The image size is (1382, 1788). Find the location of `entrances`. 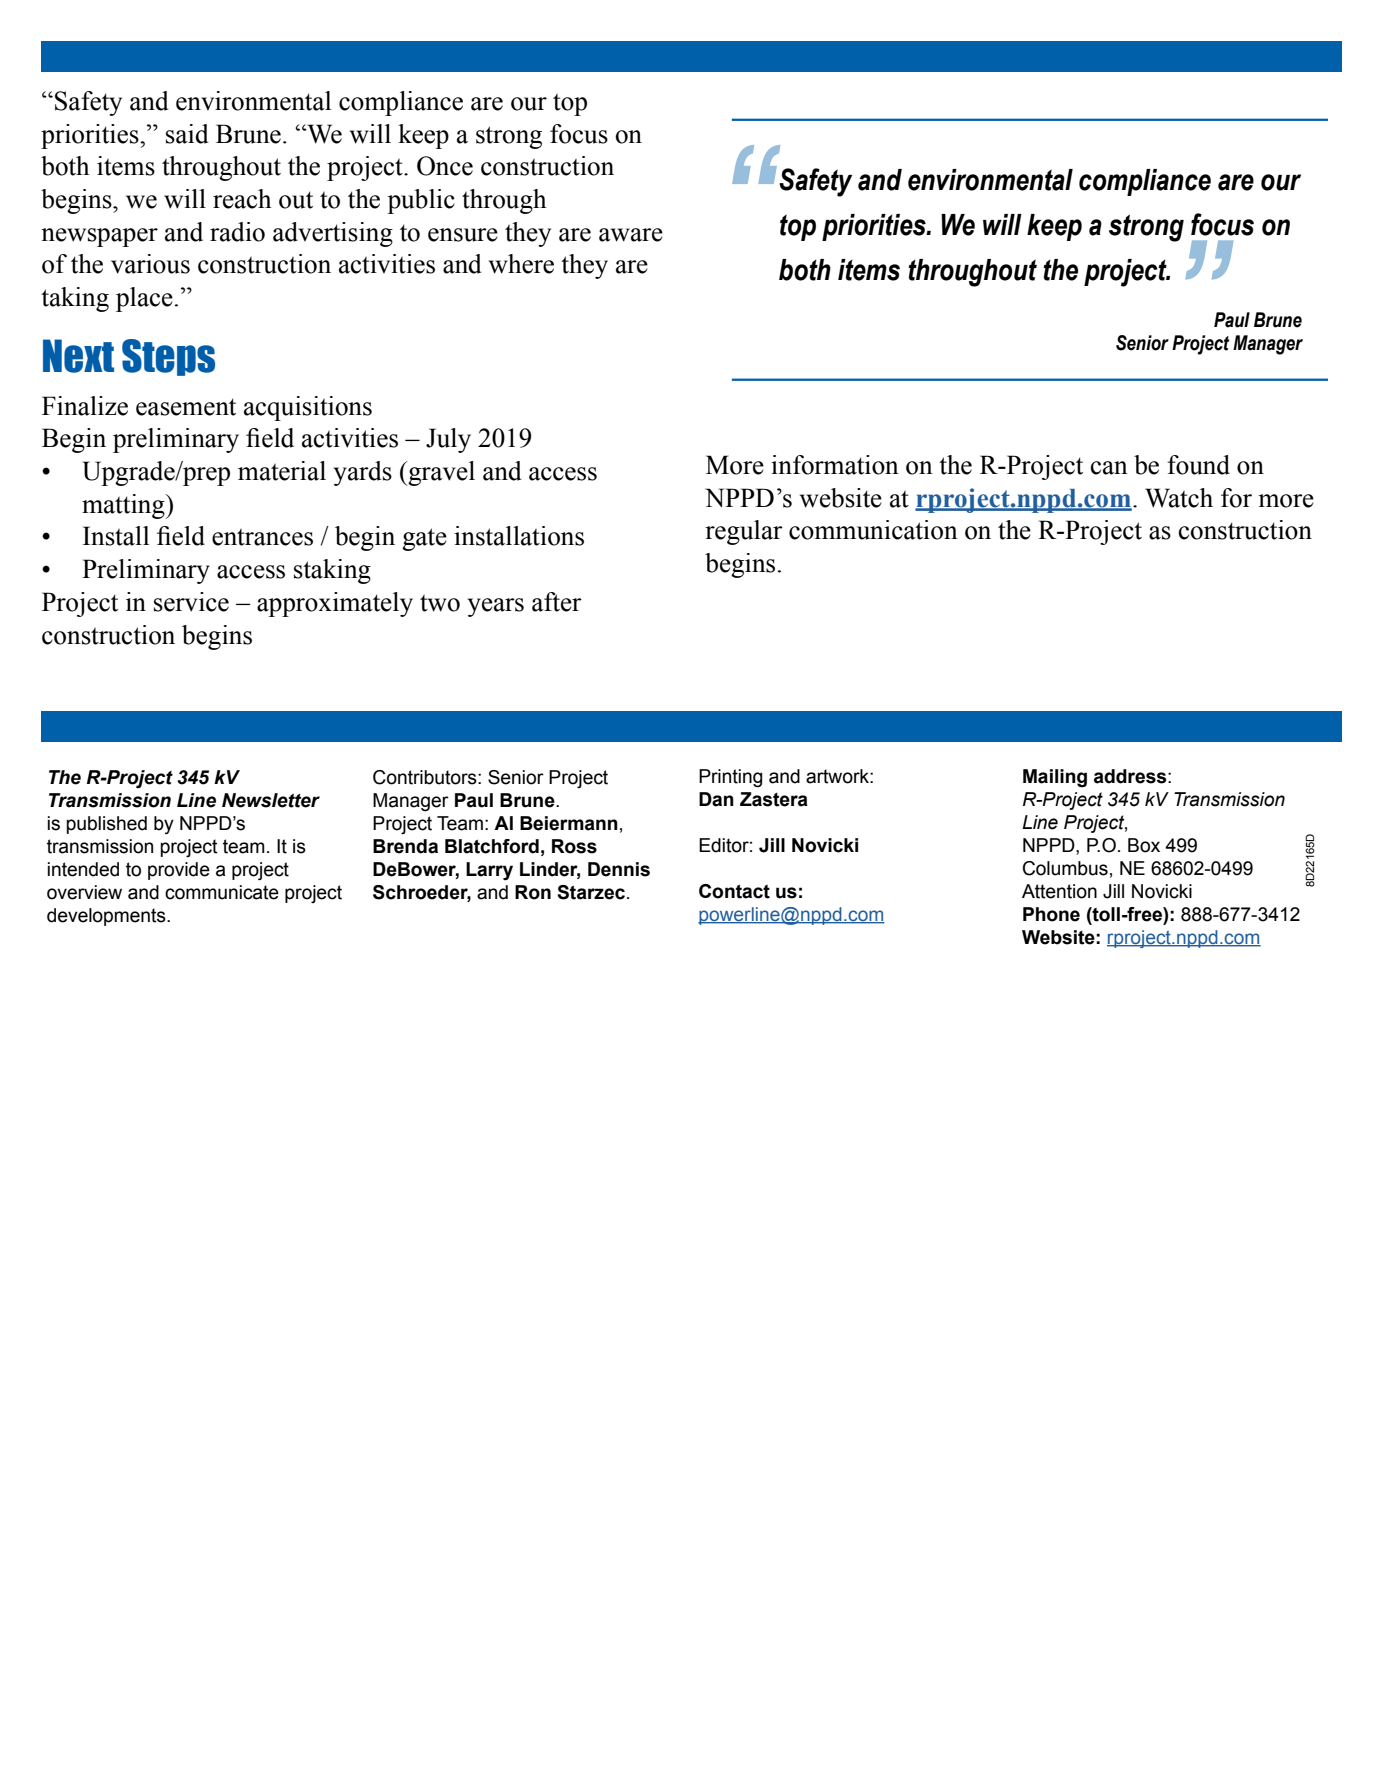

entrances is located at coordinates (262, 537).
